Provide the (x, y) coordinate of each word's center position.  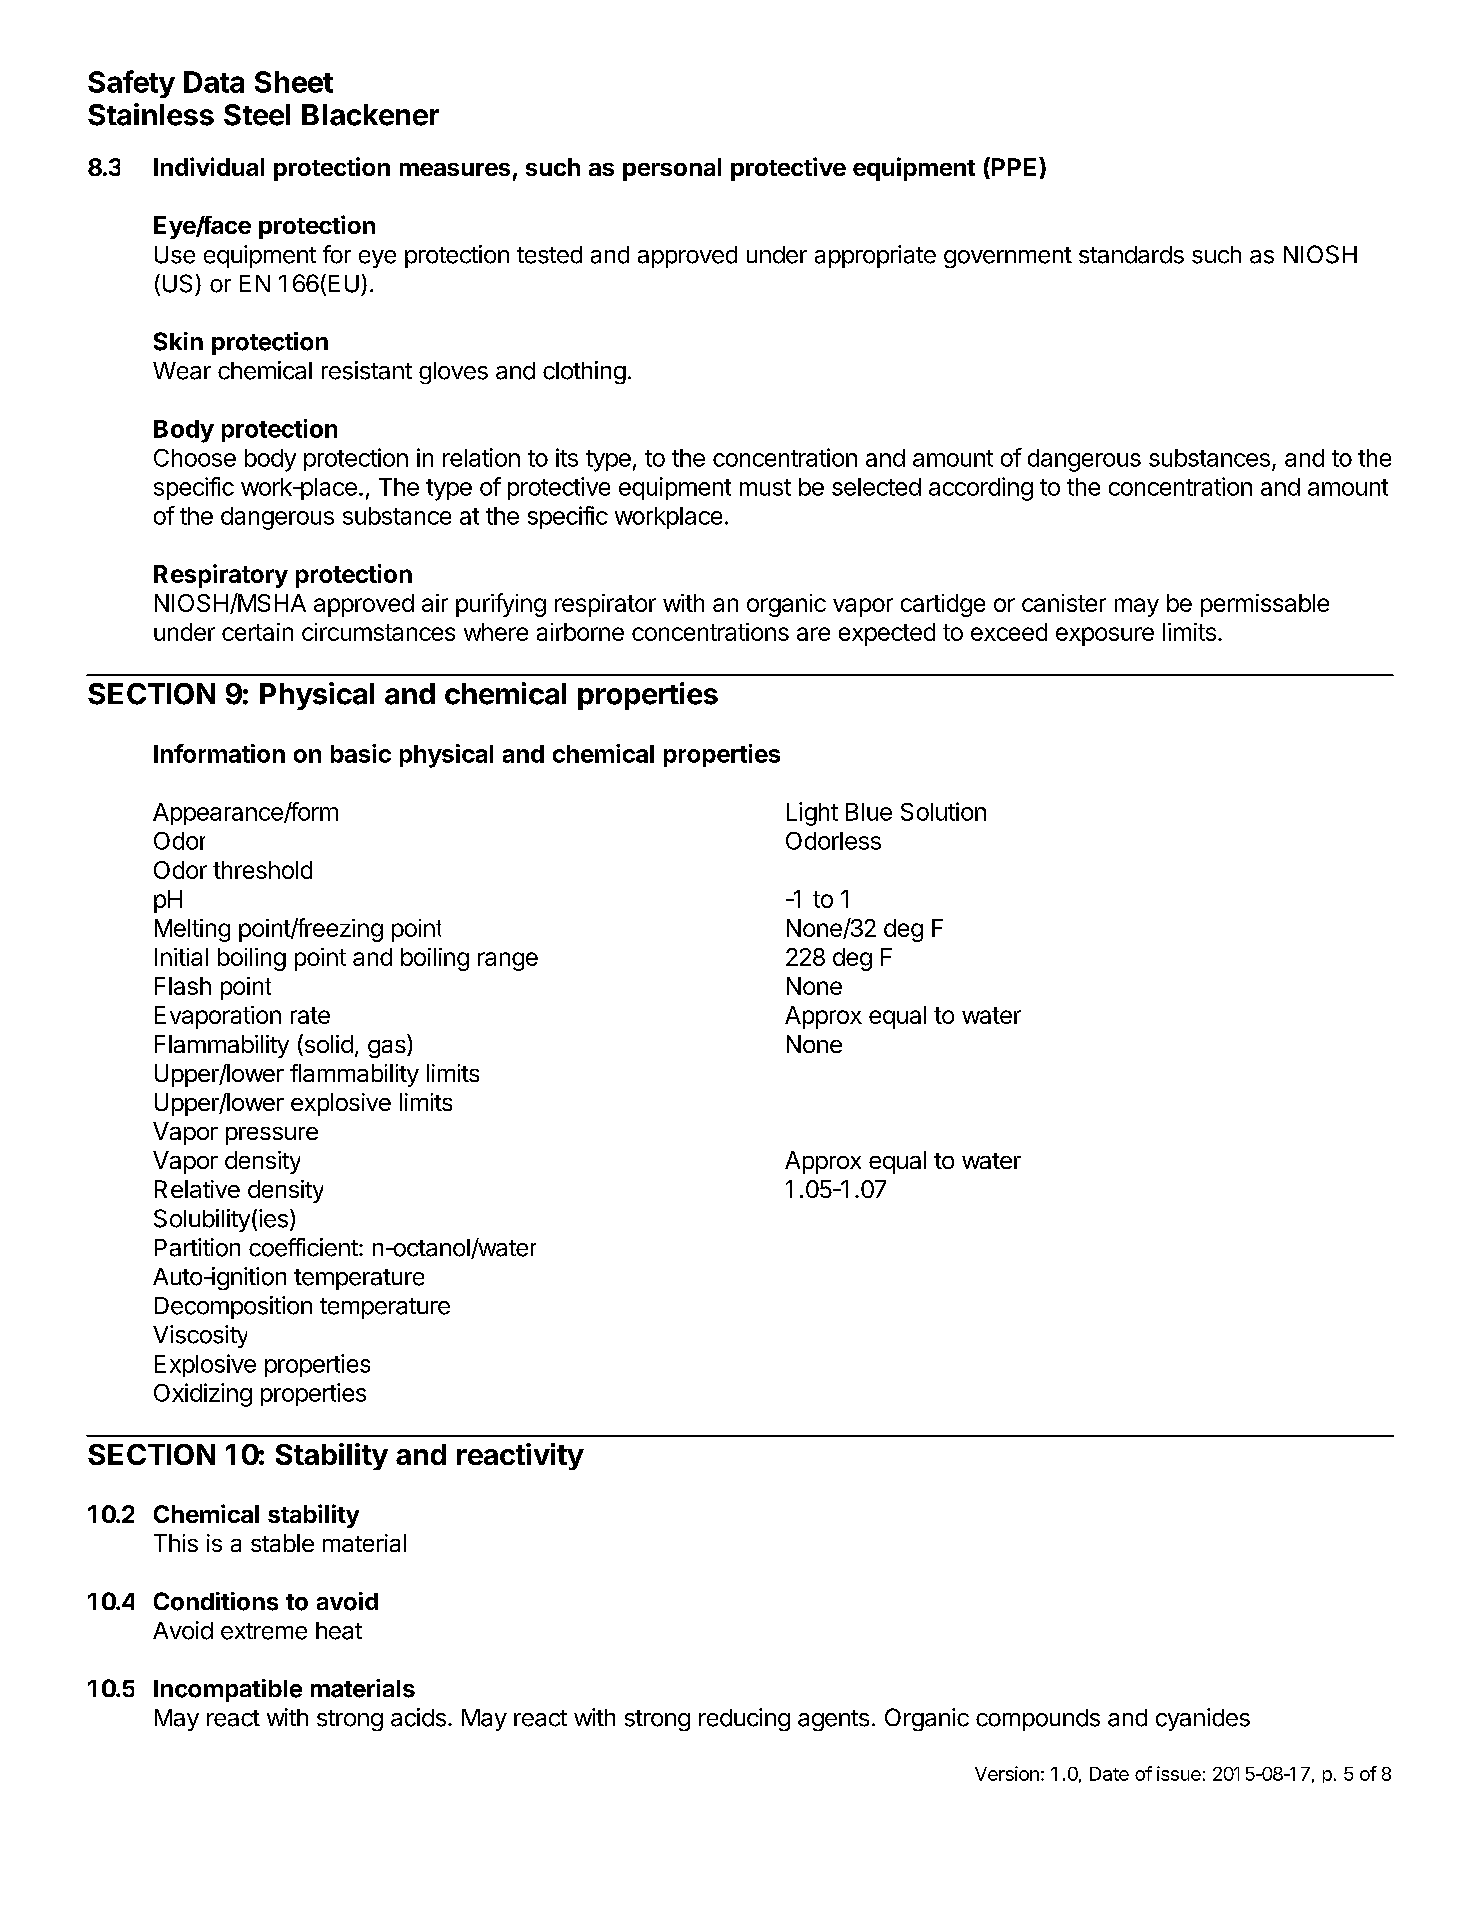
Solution (943, 811)
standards (1131, 255)
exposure (1105, 636)
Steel (257, 115)
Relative (197, 1189)
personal (672, 169)
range (508, 961)
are (813, 634)
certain (257, 632)
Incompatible (228, 1690)
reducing (744, 1719)
